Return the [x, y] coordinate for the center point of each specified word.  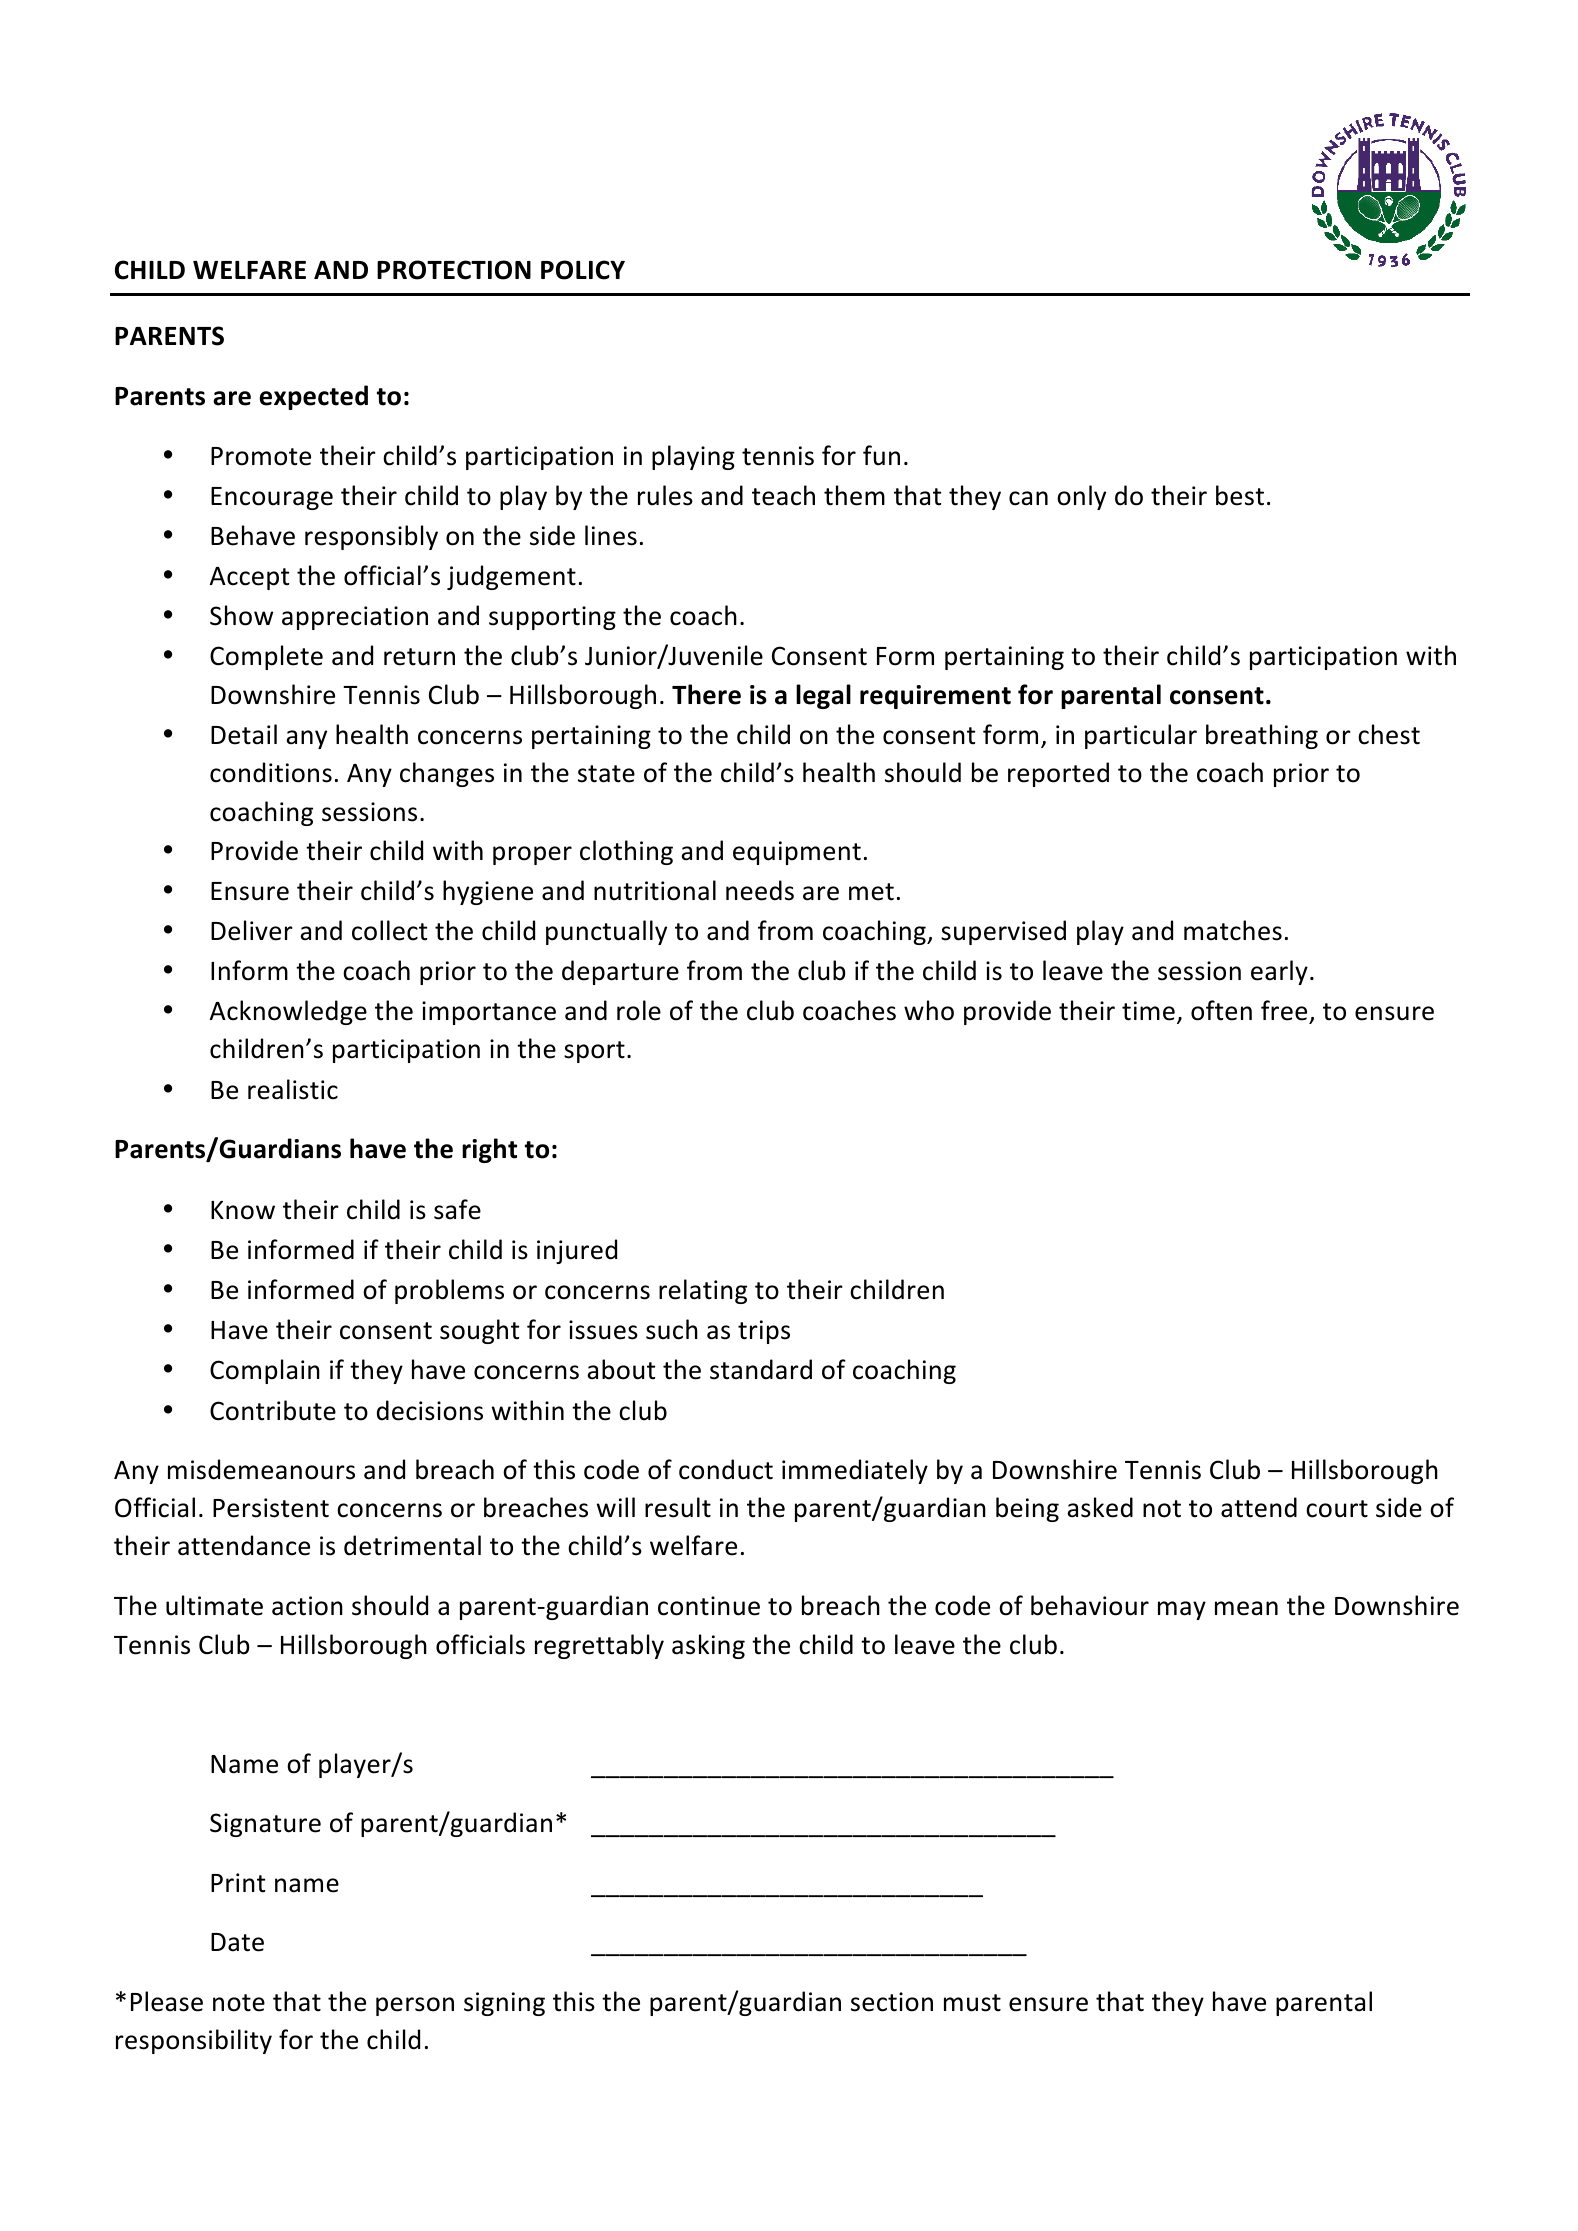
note [239, 2003]
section [892, 2002]
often [1221, 1010]
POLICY [583, 270]
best [1240, 495]
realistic [293, 1089]
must [972, 2003]
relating [703, 1291]
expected [313, 397]
